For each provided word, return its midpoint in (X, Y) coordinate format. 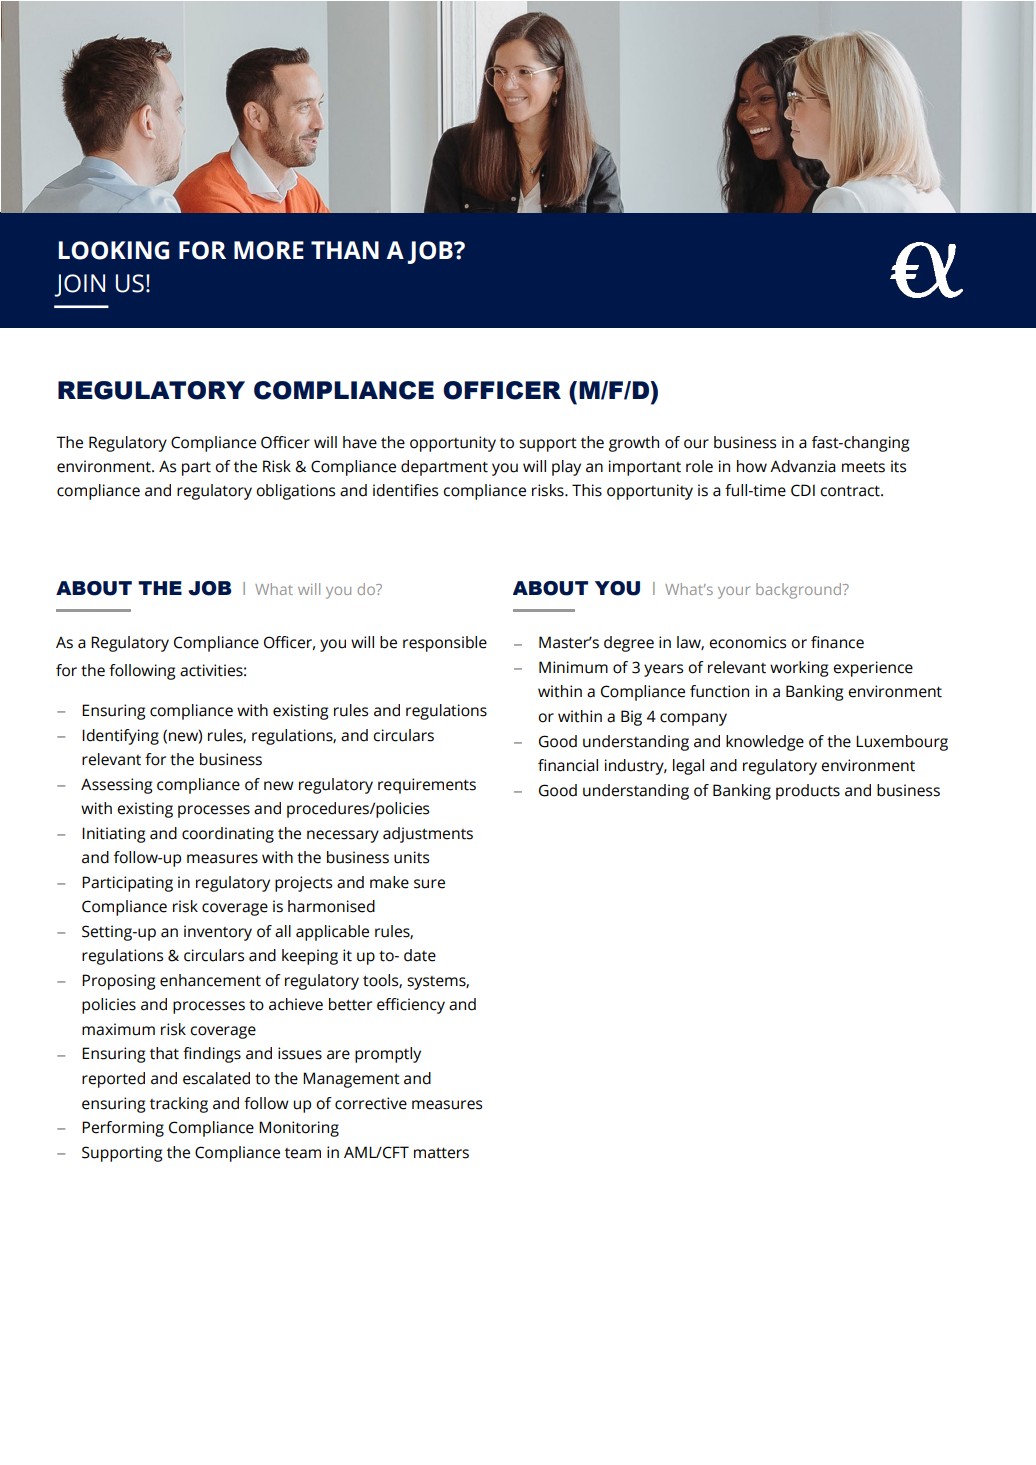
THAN (345, 250)
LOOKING (114, 250)
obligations (295, 492)
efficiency (411, 1006)
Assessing (116, 786)
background (800, 591)
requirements (427, 786)
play (566, 468)
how (752, 466)
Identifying (120, 737)
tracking (179, 1105)
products (808, 792)
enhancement (210, 980)
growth (634, 444)
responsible (445, 644)
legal (688, 767)
